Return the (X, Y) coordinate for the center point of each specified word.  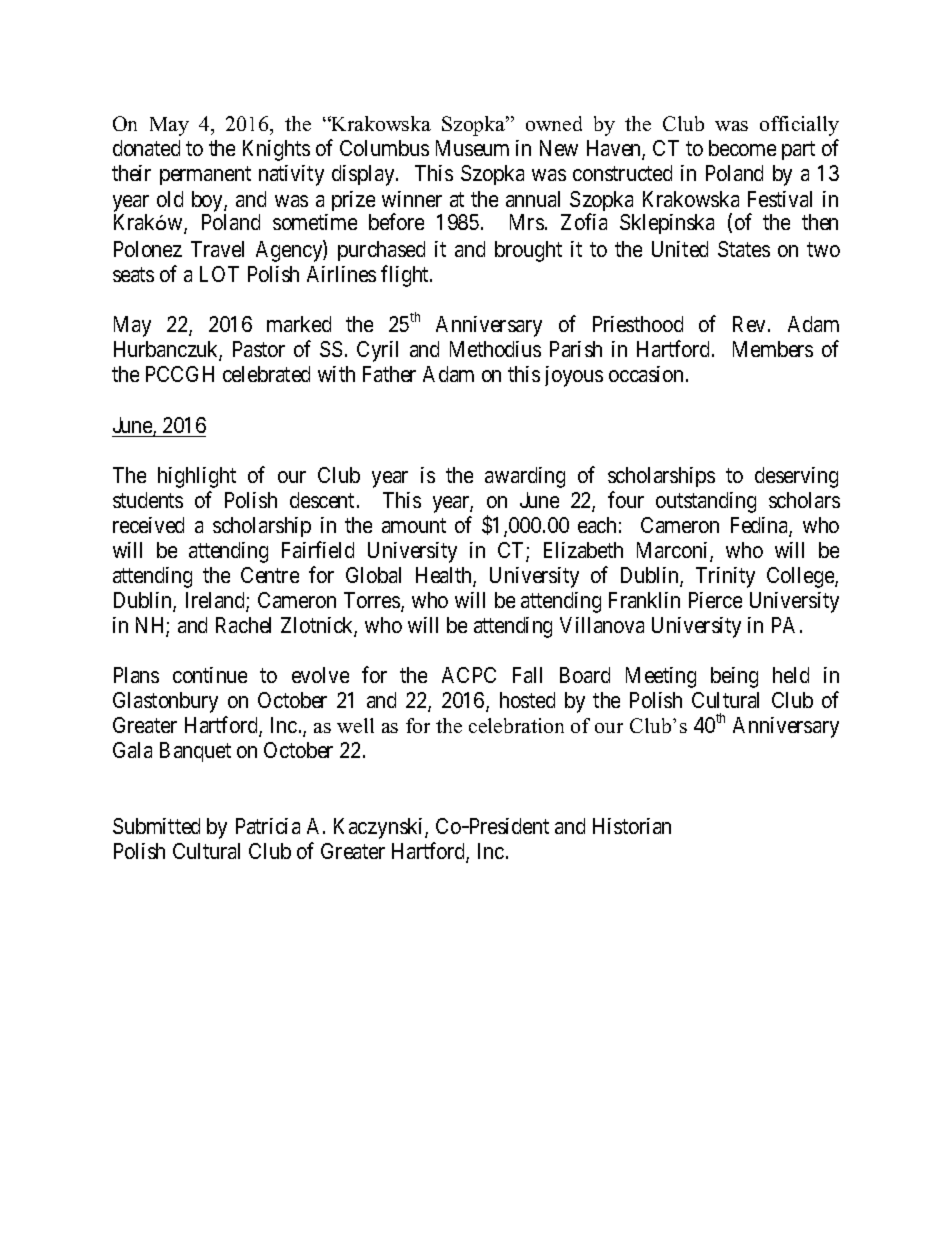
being (734, 677)
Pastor (259, 349)
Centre (270, 575)
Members (773, 349)
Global (373, 575)
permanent (205, 176)
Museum (472, 148)
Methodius (495, 349)
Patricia (268, 826)
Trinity (725, 577)
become (742, 148)
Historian (632, 826)
